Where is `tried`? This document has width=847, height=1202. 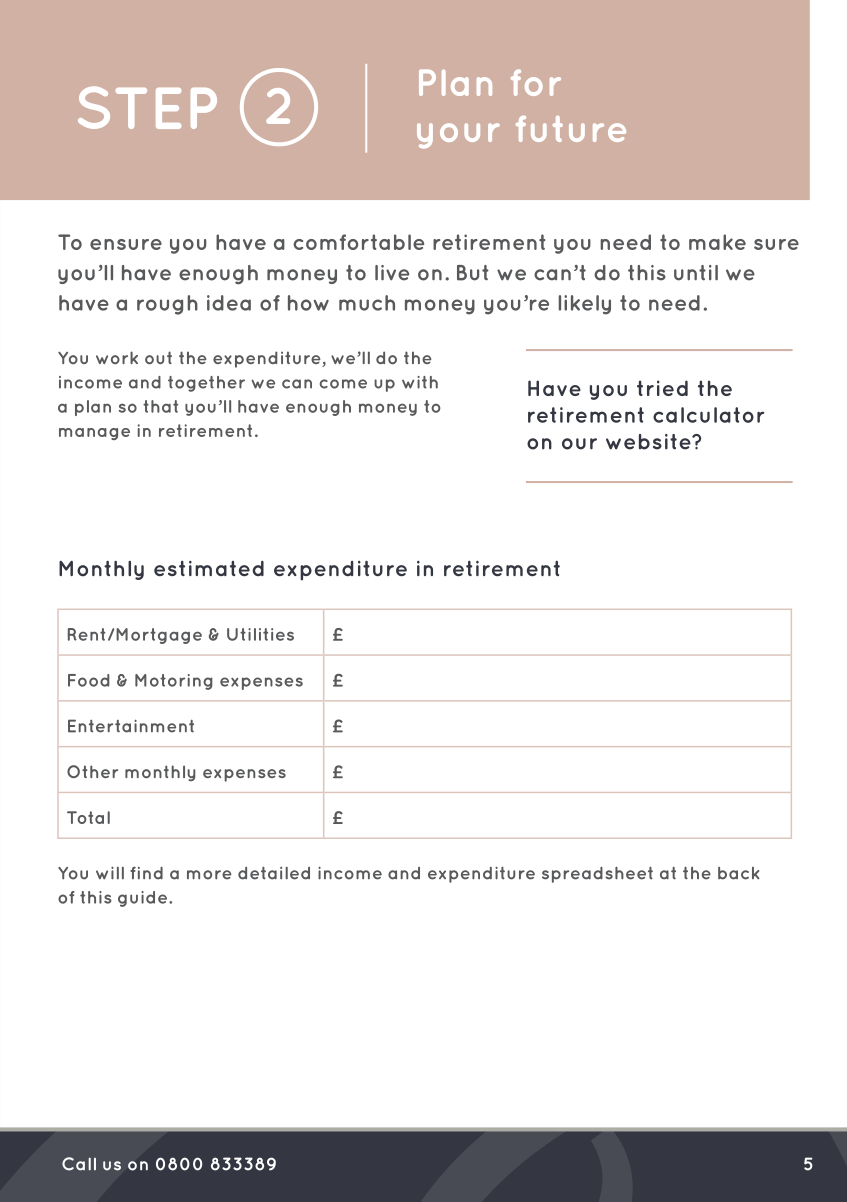 tried is located at coordinates (662, 388).
